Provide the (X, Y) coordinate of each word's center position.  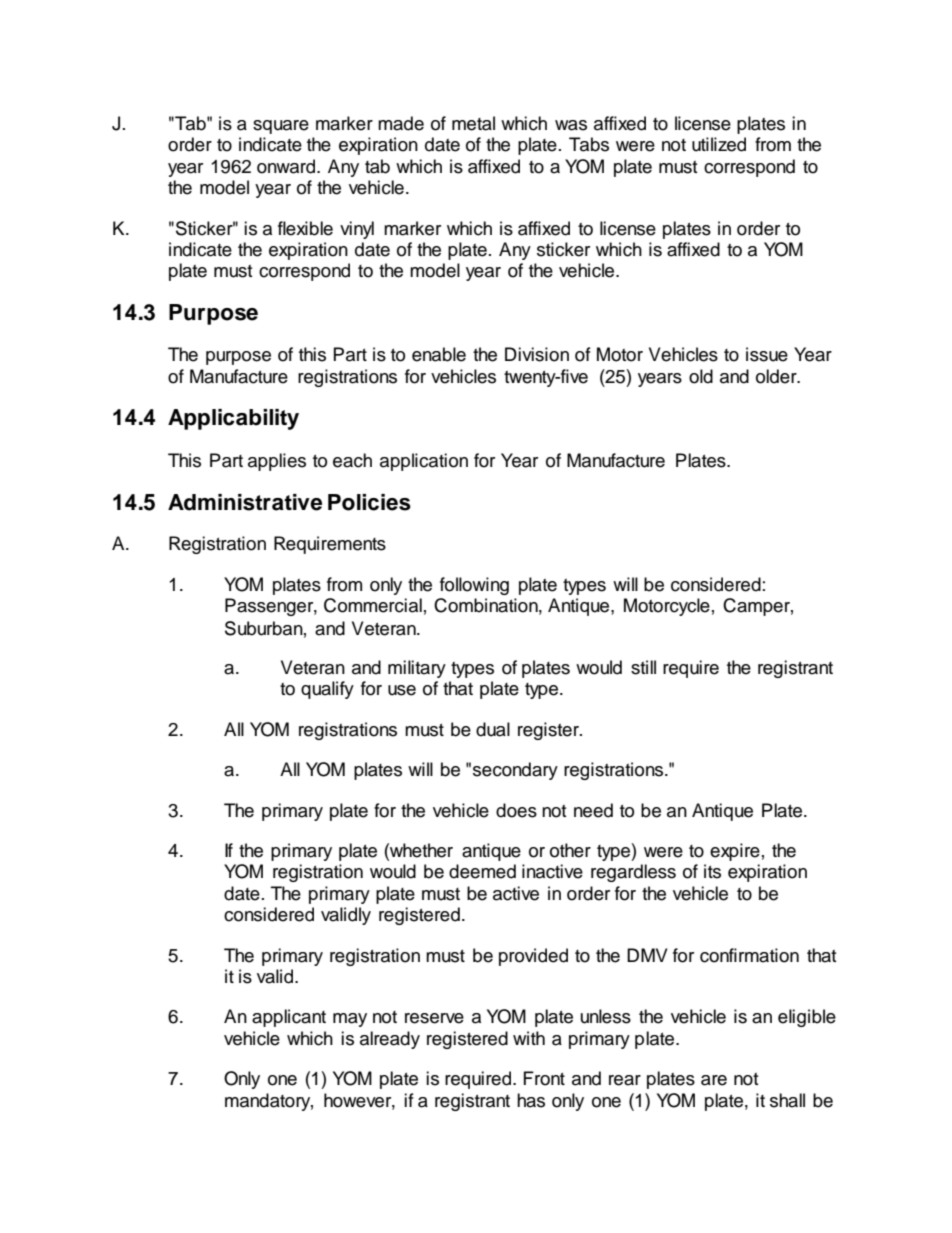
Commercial (373, 605)
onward (287, 166)
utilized (719, 144)
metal (473, 123)
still (643, 667)
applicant (289, 1018)
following (474, 586)
